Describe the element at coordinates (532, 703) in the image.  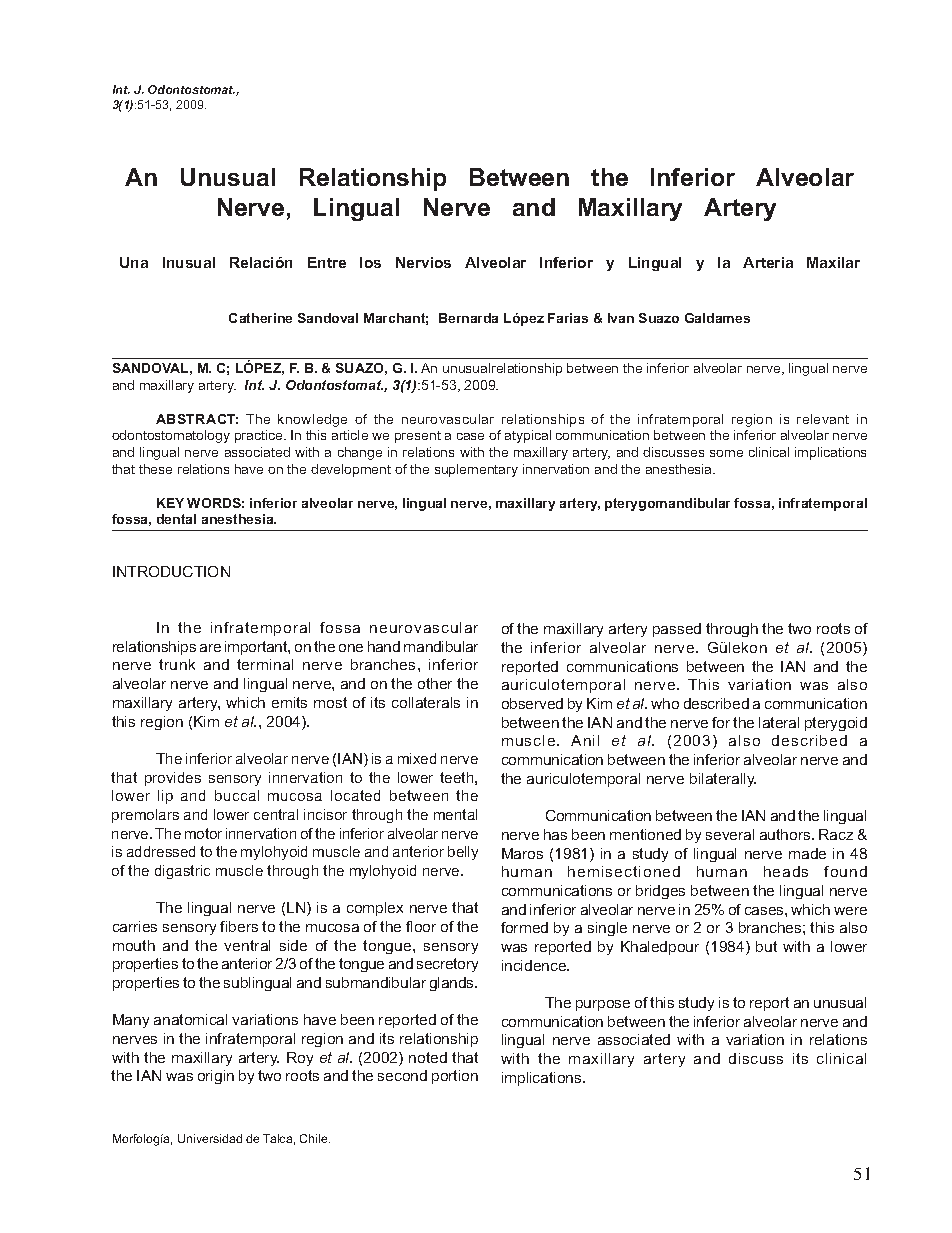
I see `observed` at that location.
